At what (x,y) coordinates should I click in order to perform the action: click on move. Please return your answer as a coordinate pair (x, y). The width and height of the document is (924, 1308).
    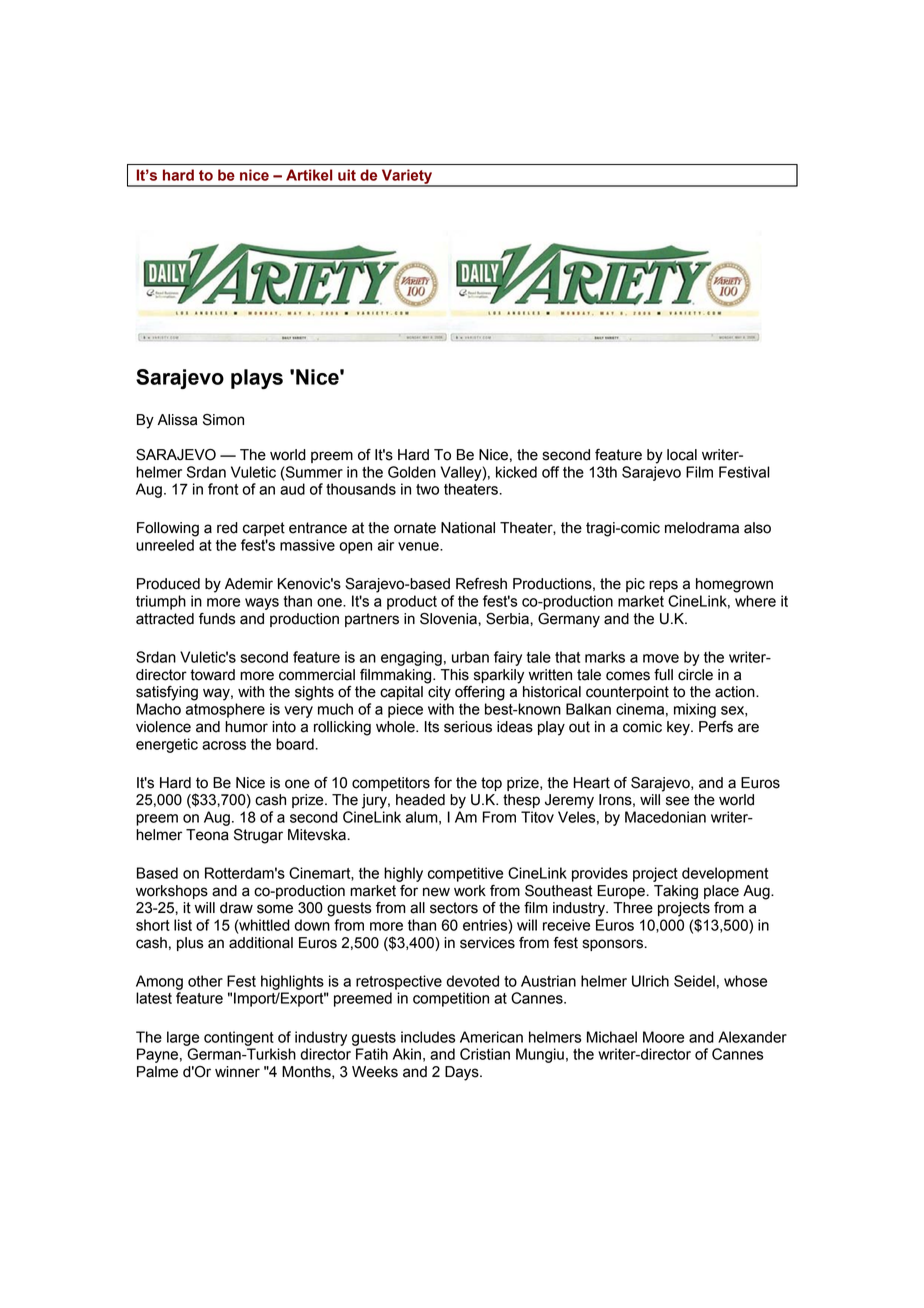
    Looking at the image, I should click on (661, 658).
